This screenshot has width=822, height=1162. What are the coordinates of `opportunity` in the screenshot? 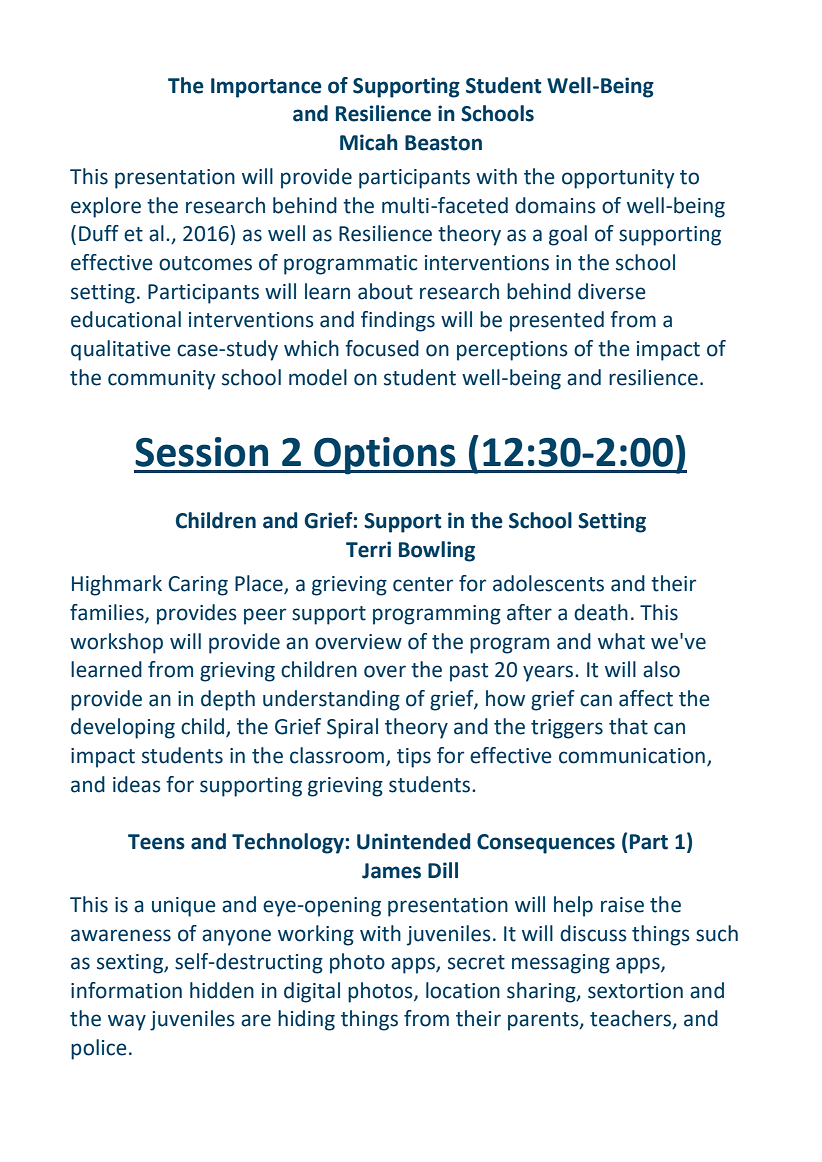 It's located at (618, 179).
